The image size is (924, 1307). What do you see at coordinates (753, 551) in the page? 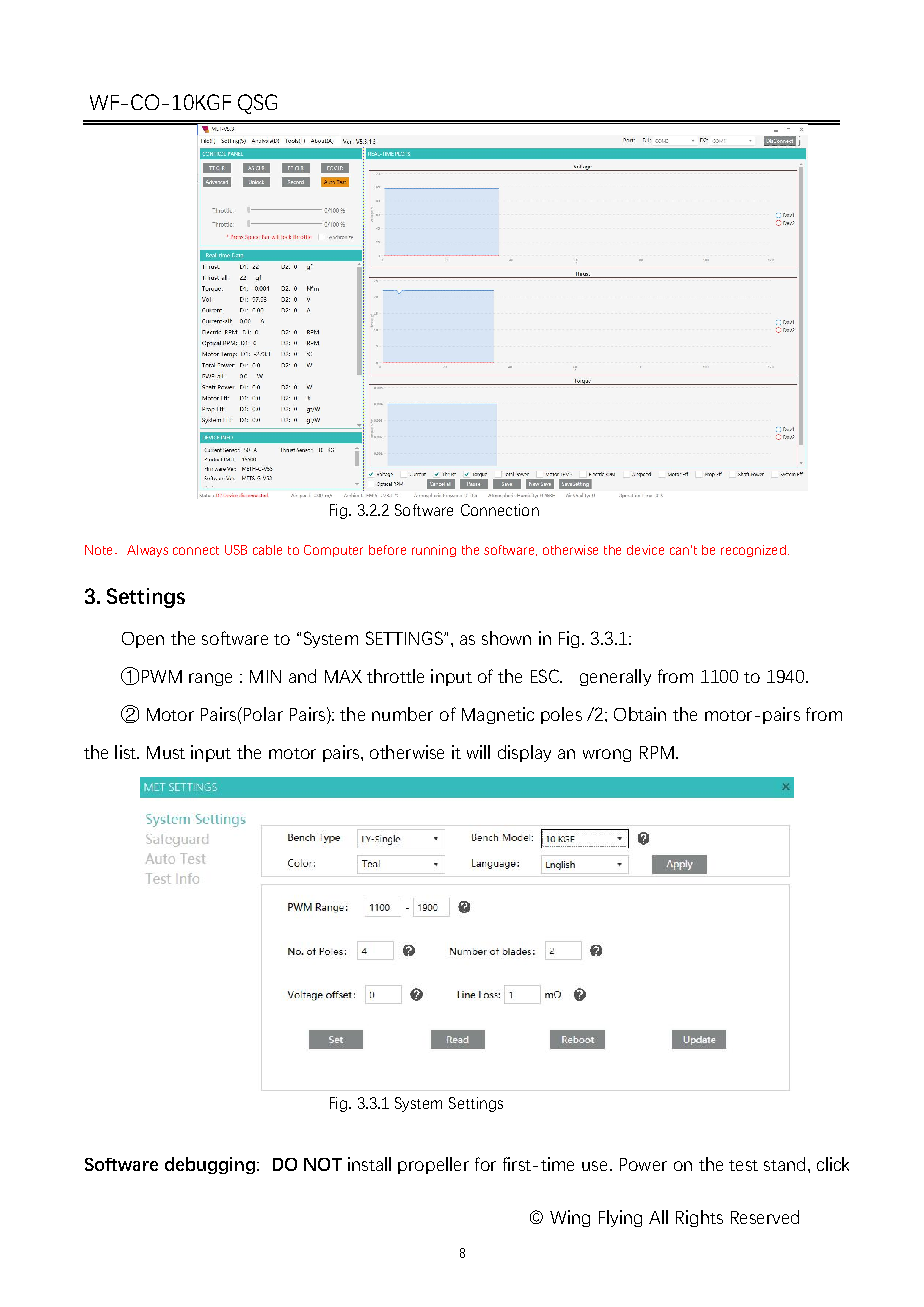
I see `recognized` at bounding box center [753, 551].
